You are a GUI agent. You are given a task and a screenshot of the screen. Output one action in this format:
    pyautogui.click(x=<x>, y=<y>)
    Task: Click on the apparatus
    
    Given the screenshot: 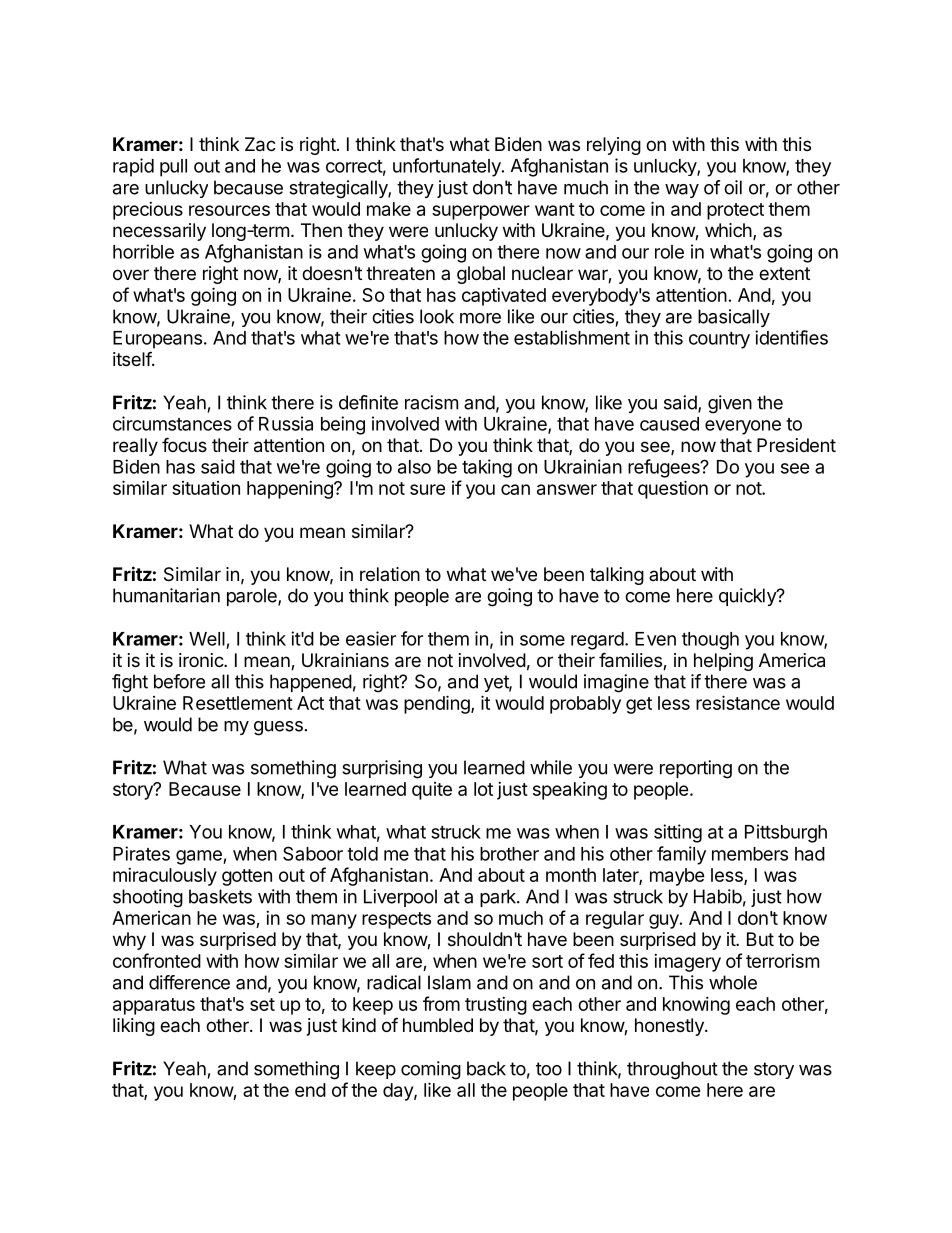 What is the action you would take?
    pyautogui.click(x=154, y=1006)
